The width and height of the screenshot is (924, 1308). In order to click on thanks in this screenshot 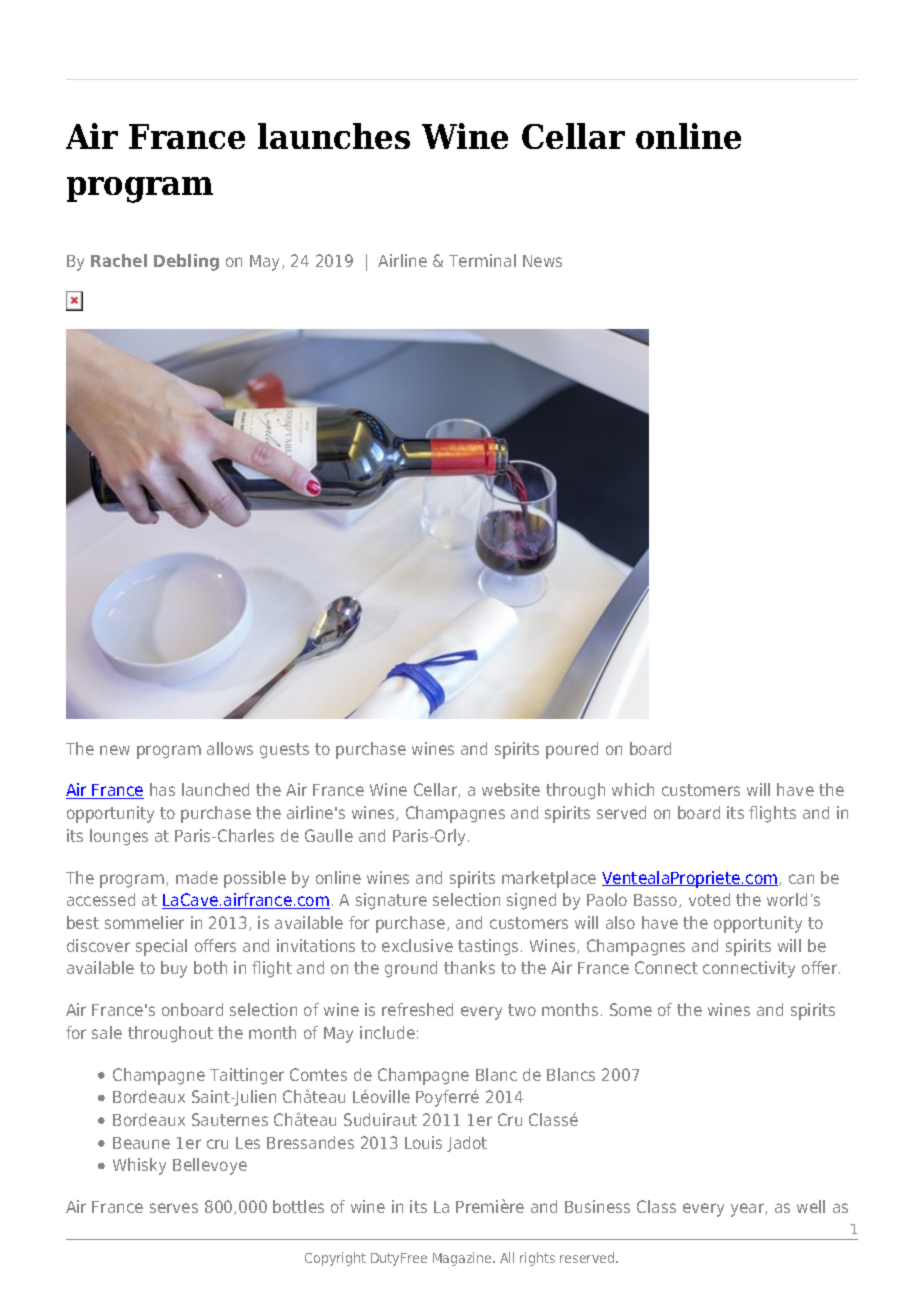, I will do `click(469, 967)`.
